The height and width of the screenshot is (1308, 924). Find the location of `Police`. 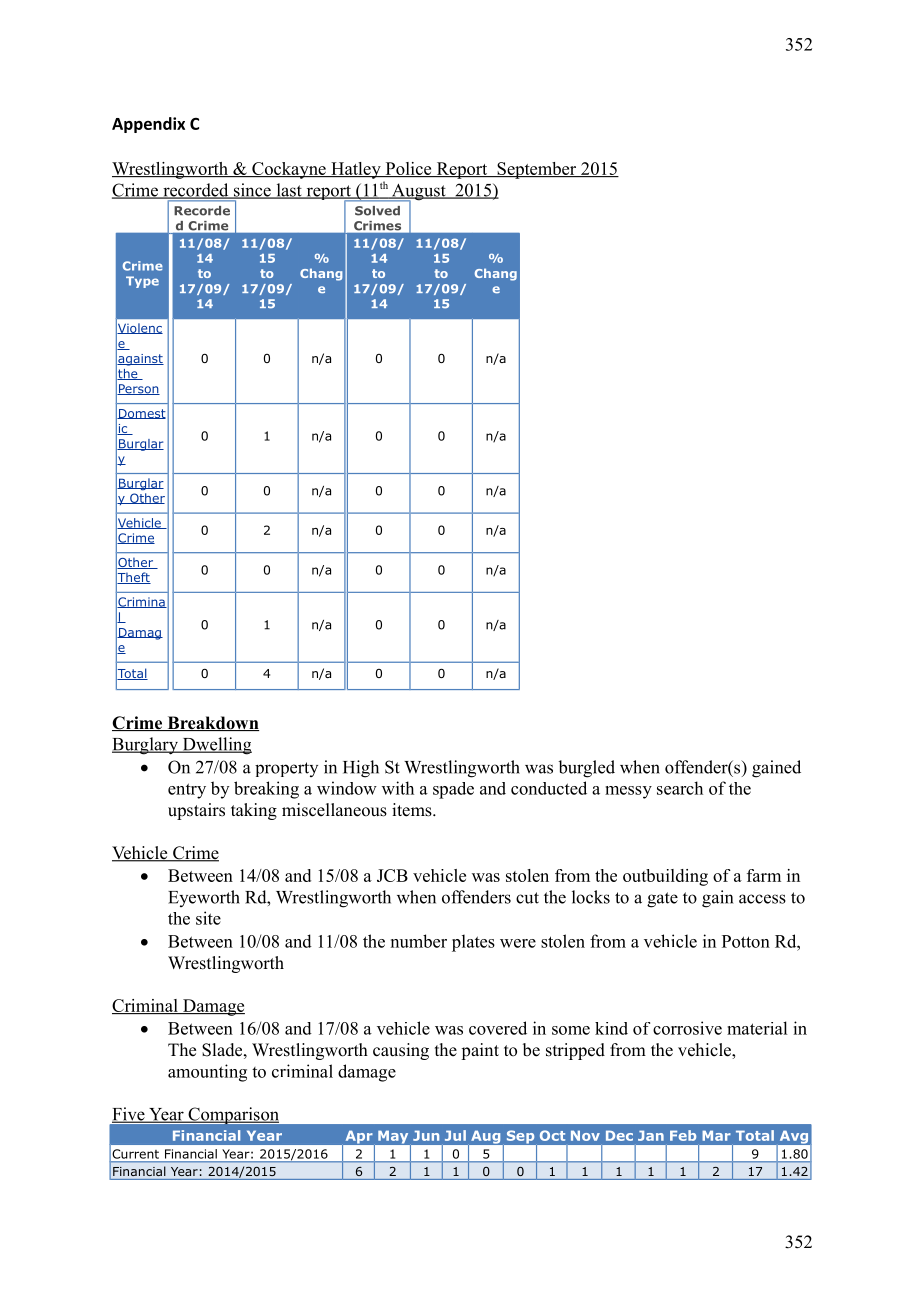

Police is located at coordinates (408, 169).
